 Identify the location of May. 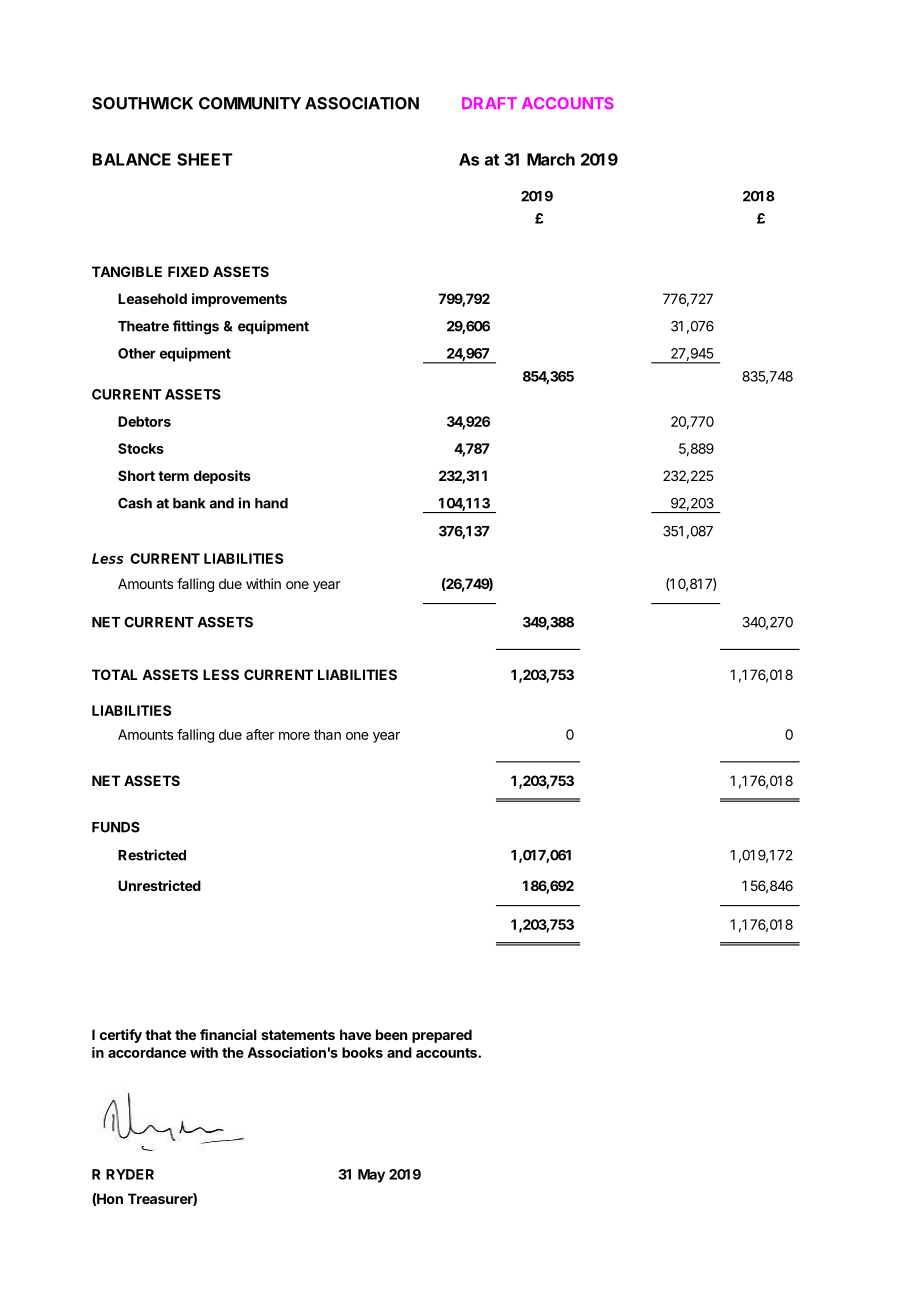
(371, 1176).
